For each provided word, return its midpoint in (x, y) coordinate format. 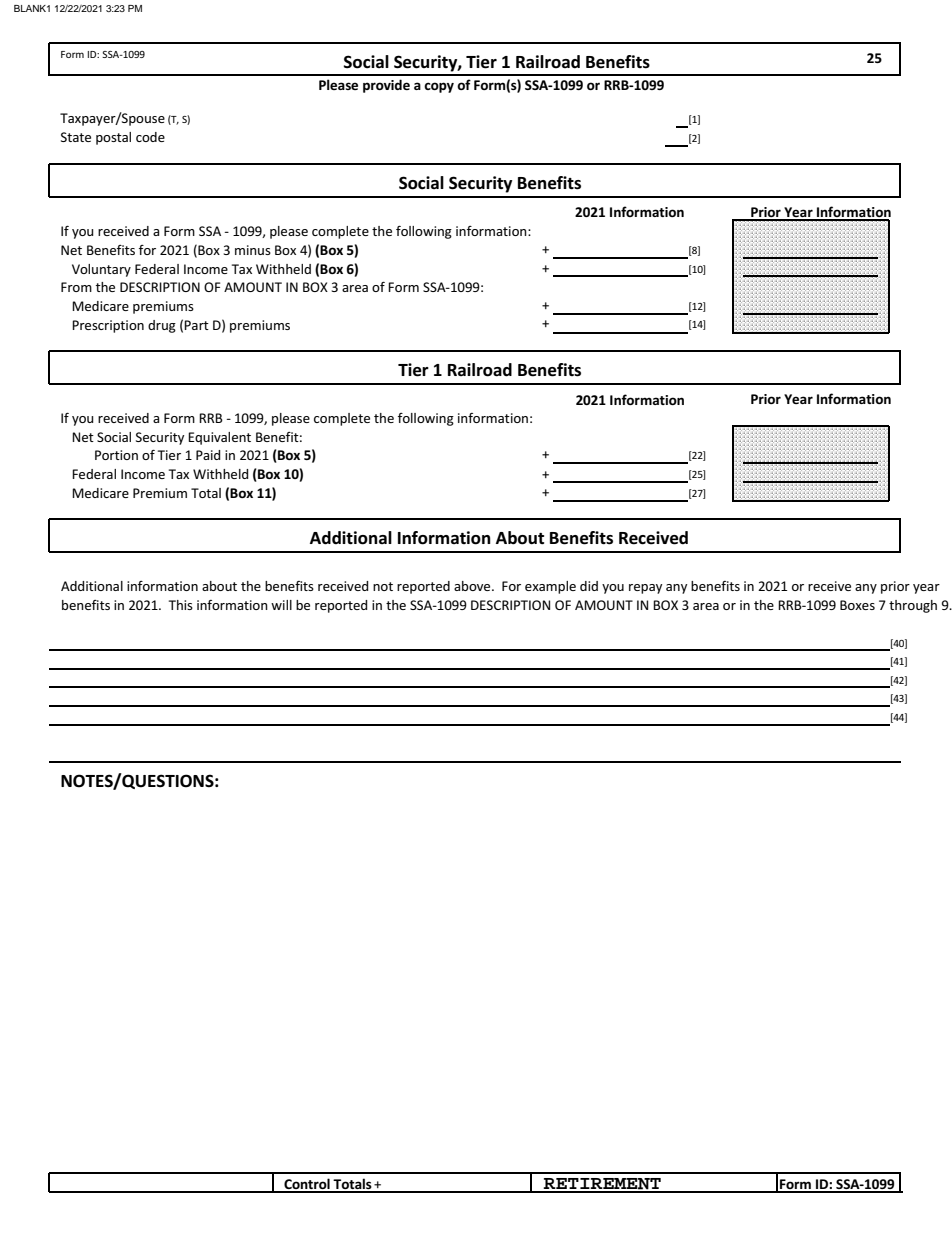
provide (386, 86)
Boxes (857, 605)
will (281, 605)
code (150, 137)
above (473, 586)
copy (439, 87)
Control (307, 1185)
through (913, 606)
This (181, 605)
